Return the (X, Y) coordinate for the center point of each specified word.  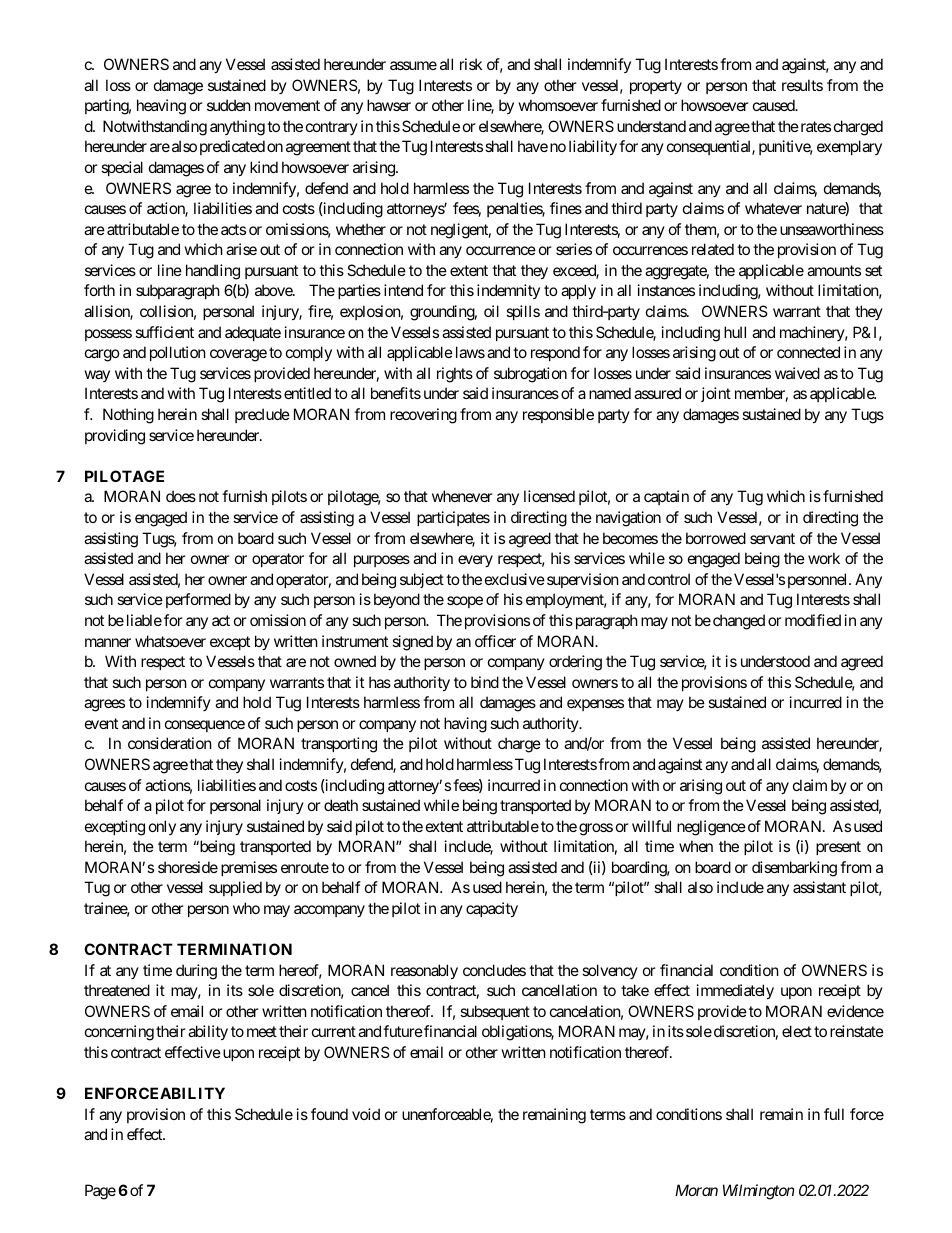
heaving (161, 107)
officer (495, 641)
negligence (711, 828)
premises (249, 868)
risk (471, 64)
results (802, 85)
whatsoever (170, 641)
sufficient (164, 332)
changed (739, 622)
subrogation (530, 375)
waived (797, 373)
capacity (492, 909)
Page (100, 1192)
